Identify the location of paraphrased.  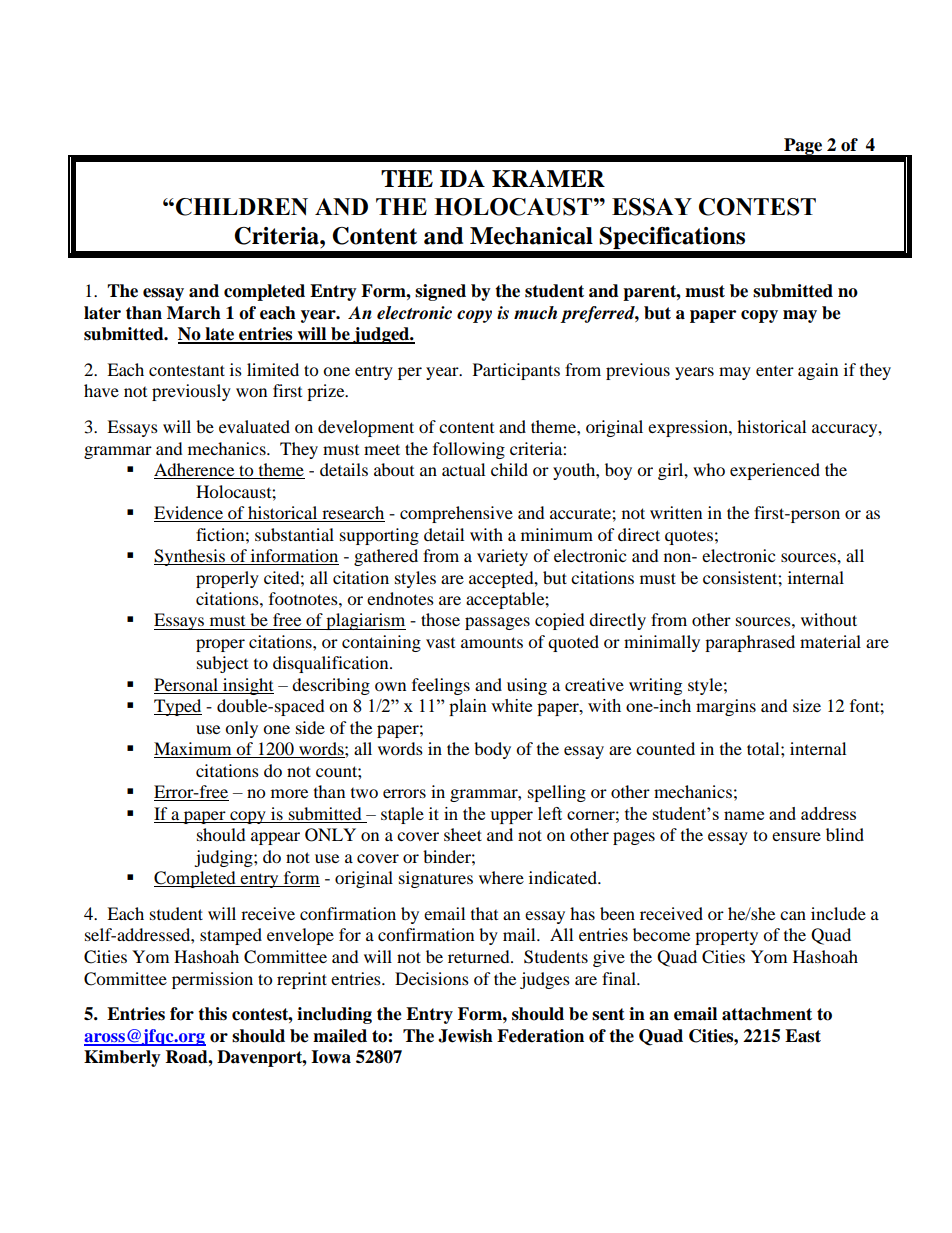
(750, 643).
